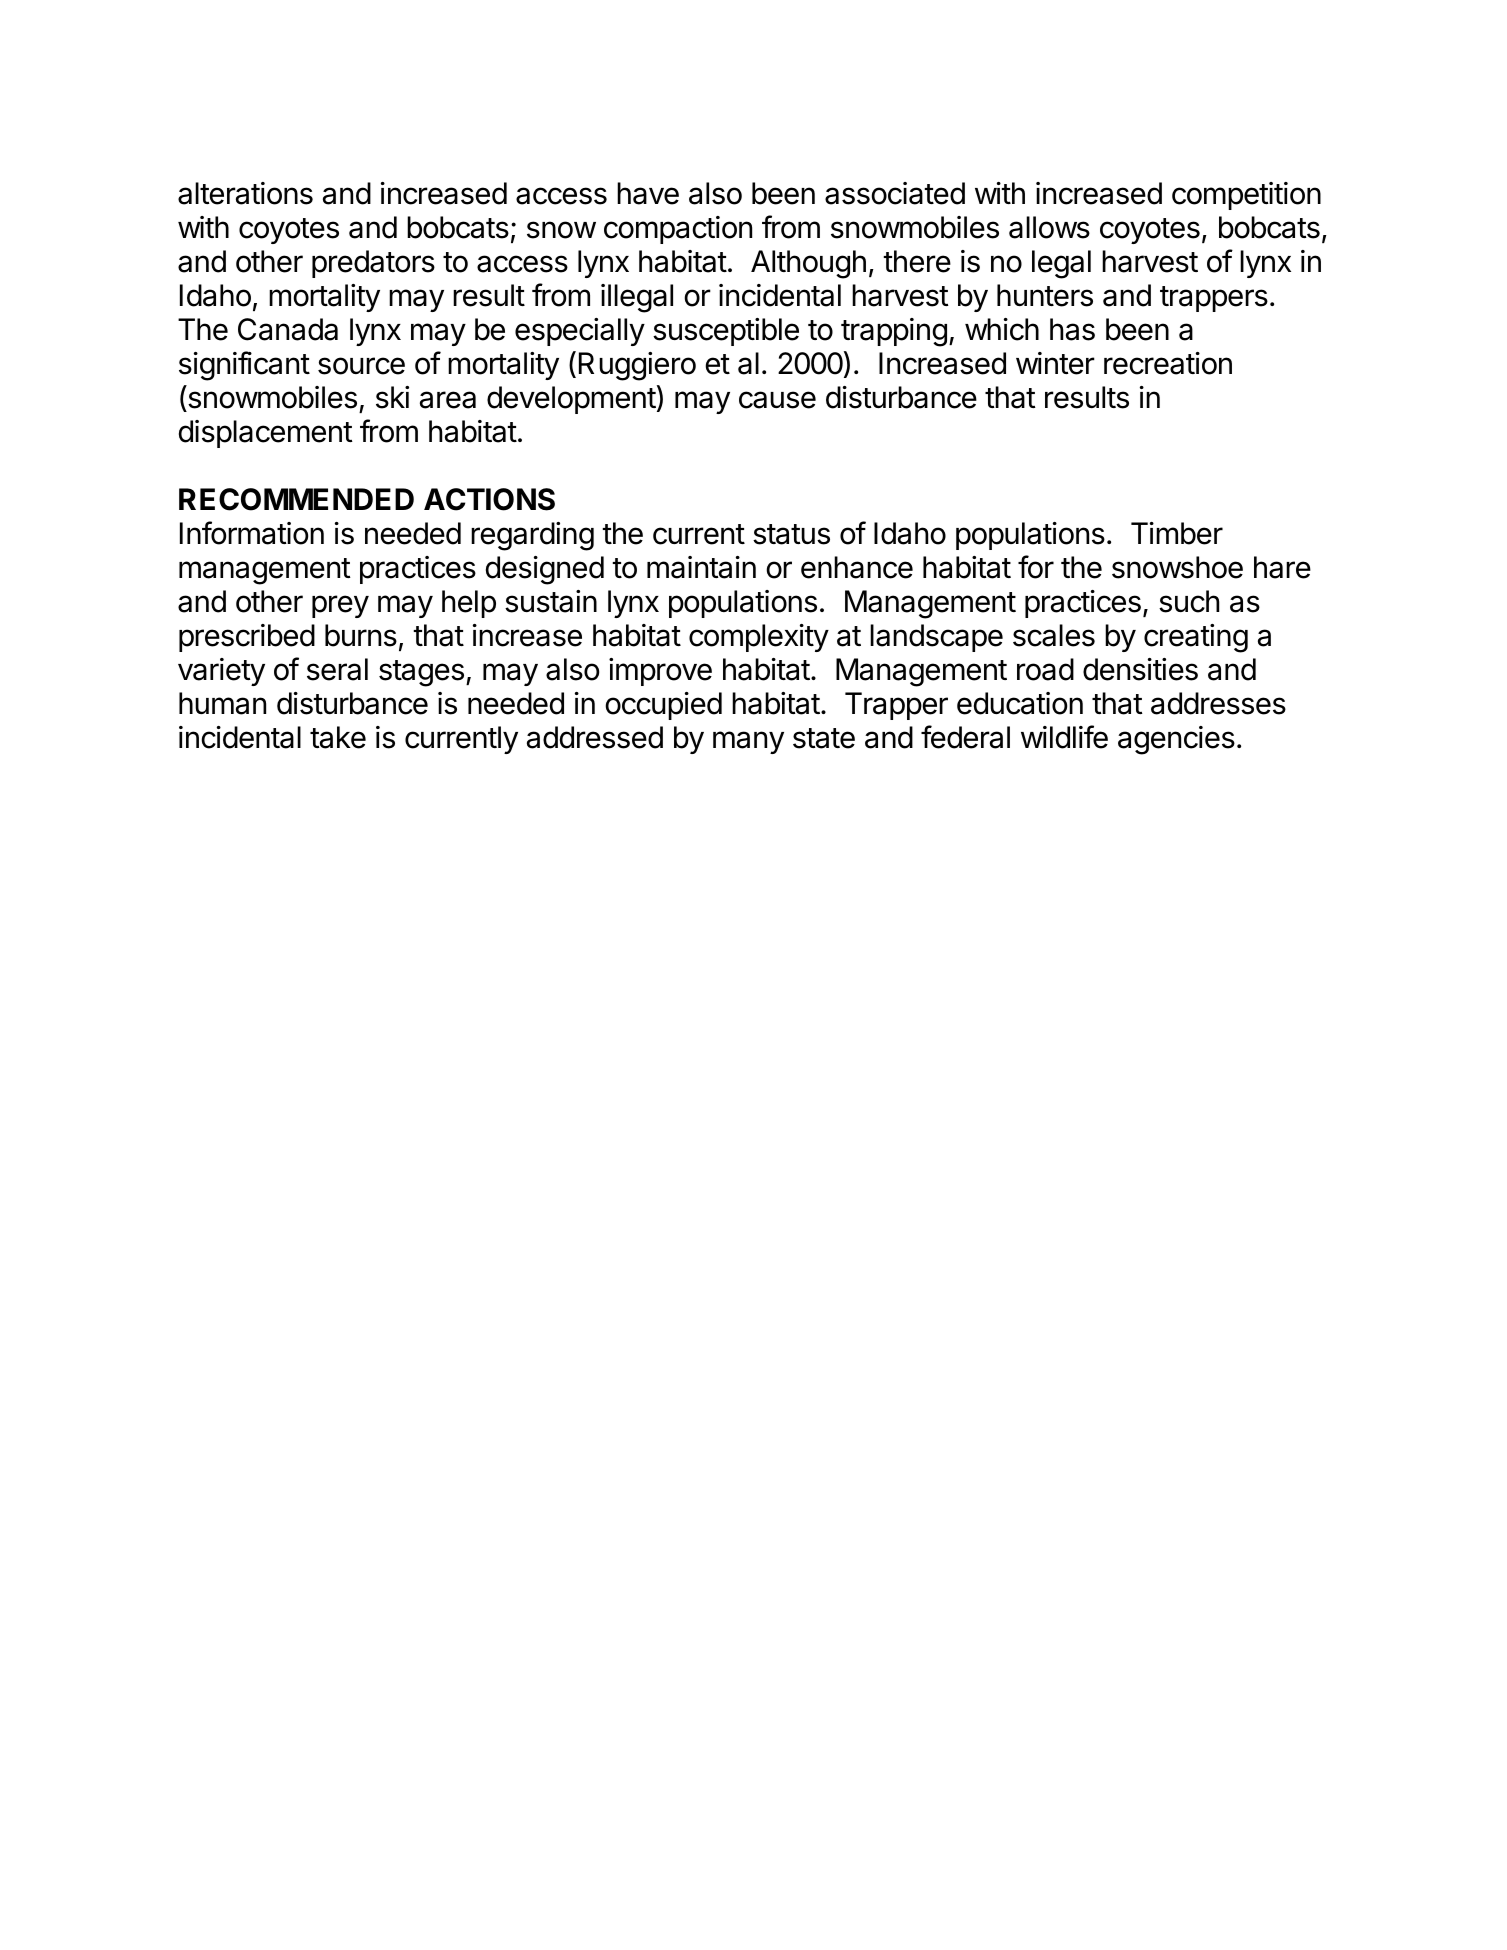 The image size is (1507, 1950). I want to click on status, so click(791, 534).
